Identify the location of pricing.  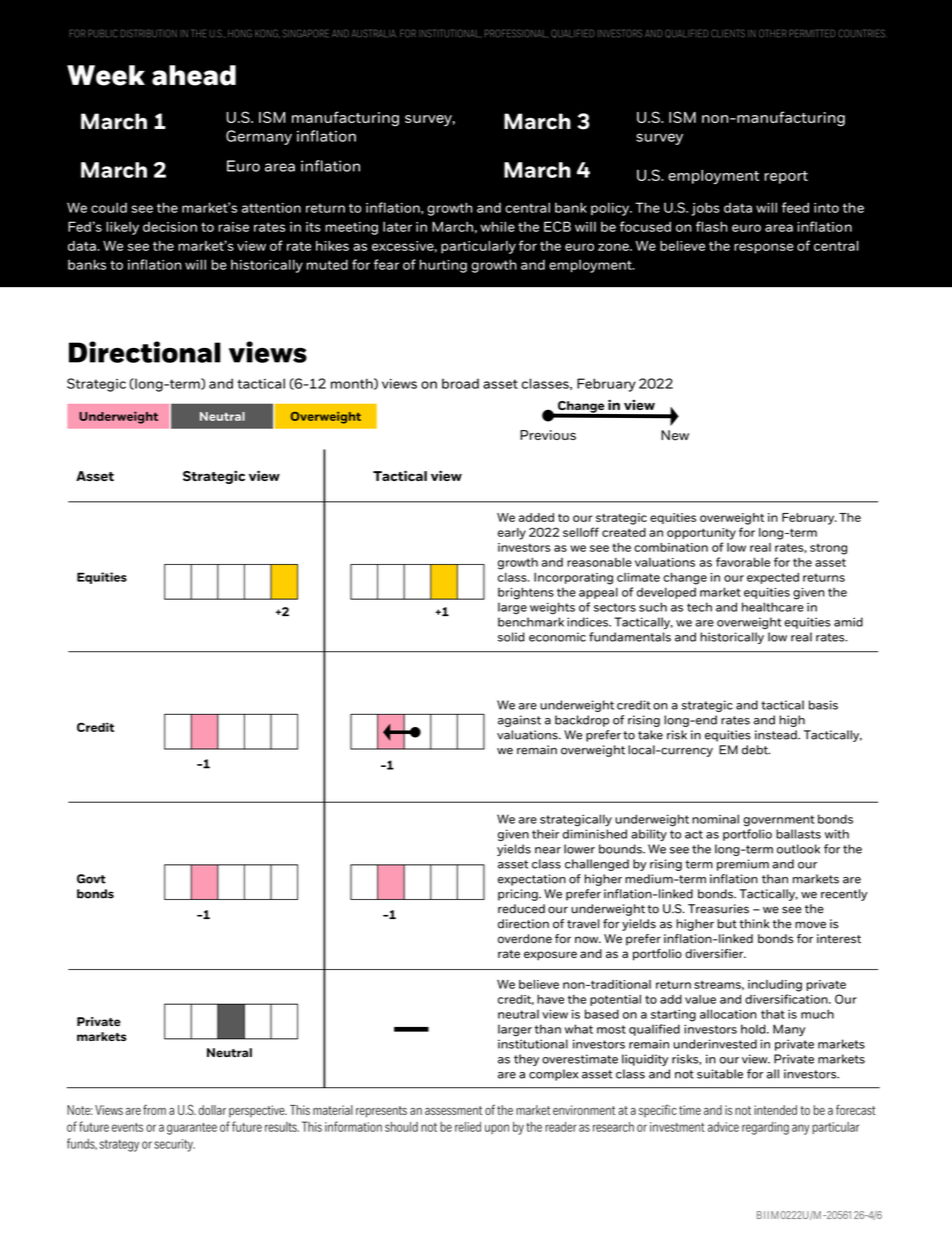
(519, 895).
